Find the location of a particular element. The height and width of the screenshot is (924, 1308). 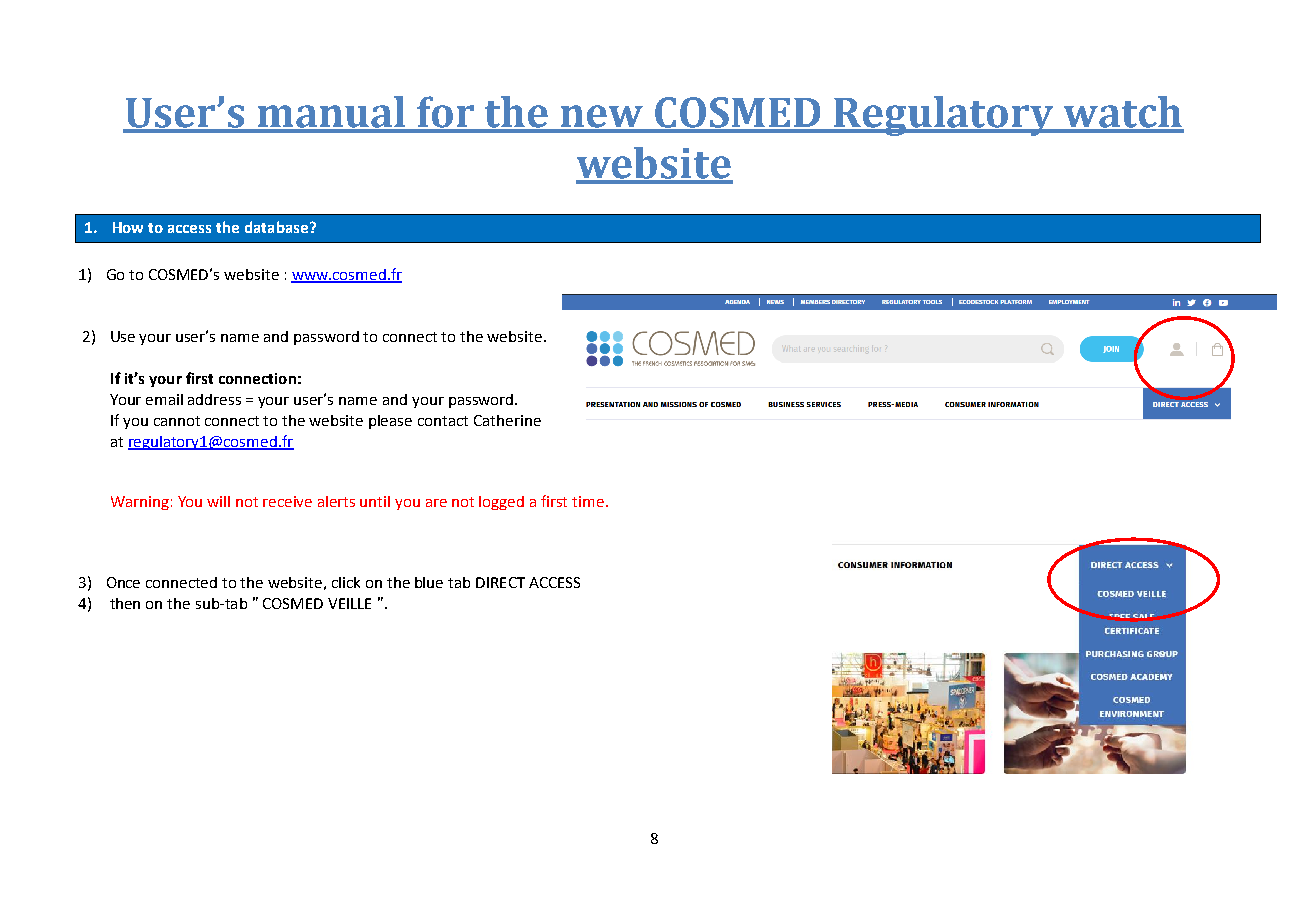

database is located at coordinates (276, 227).
